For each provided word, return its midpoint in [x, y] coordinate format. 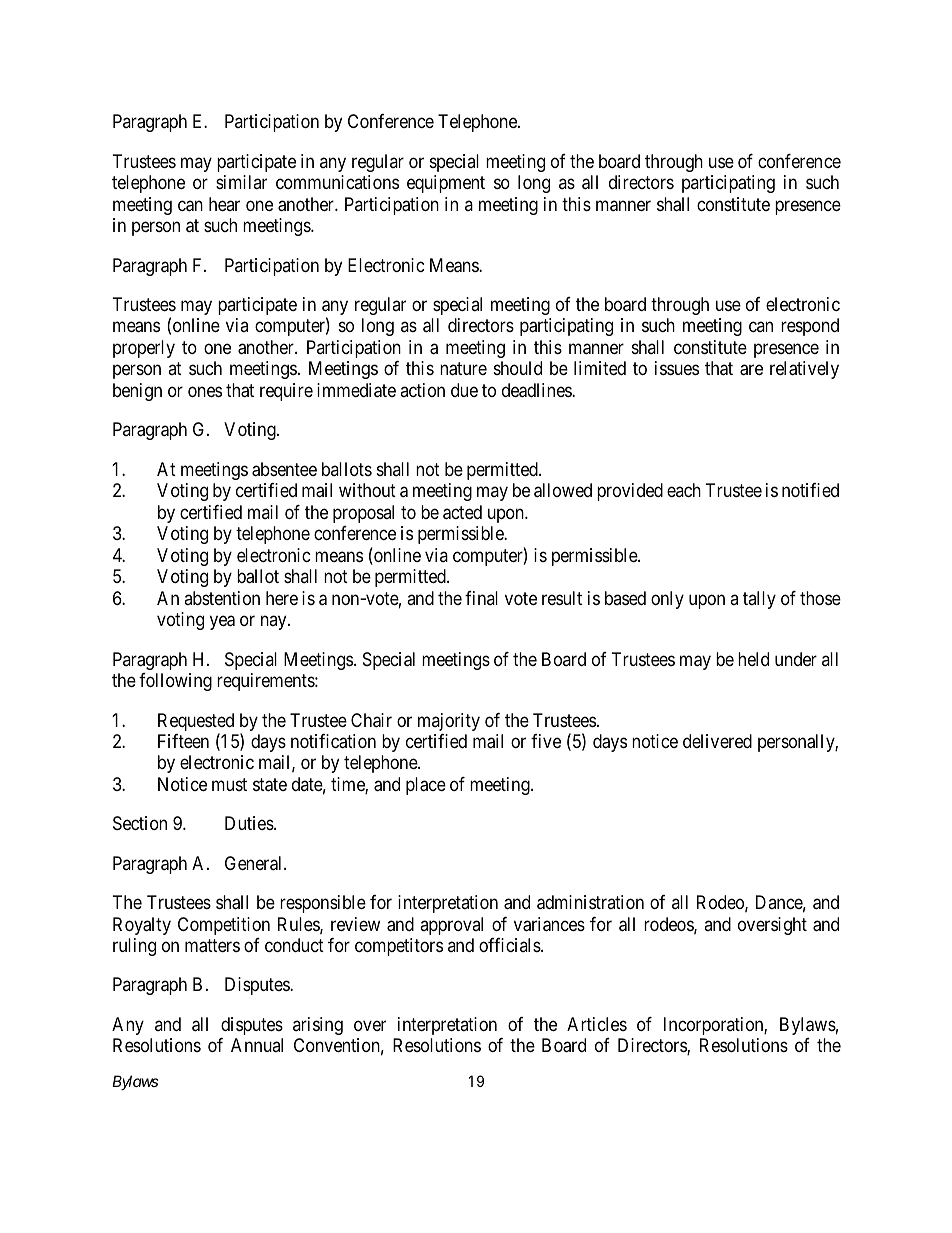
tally [759, 600]
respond [810, 327]
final [481, 598]
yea [222, 623]
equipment [446, 184]
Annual [257, 1045]
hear [224, 204]
